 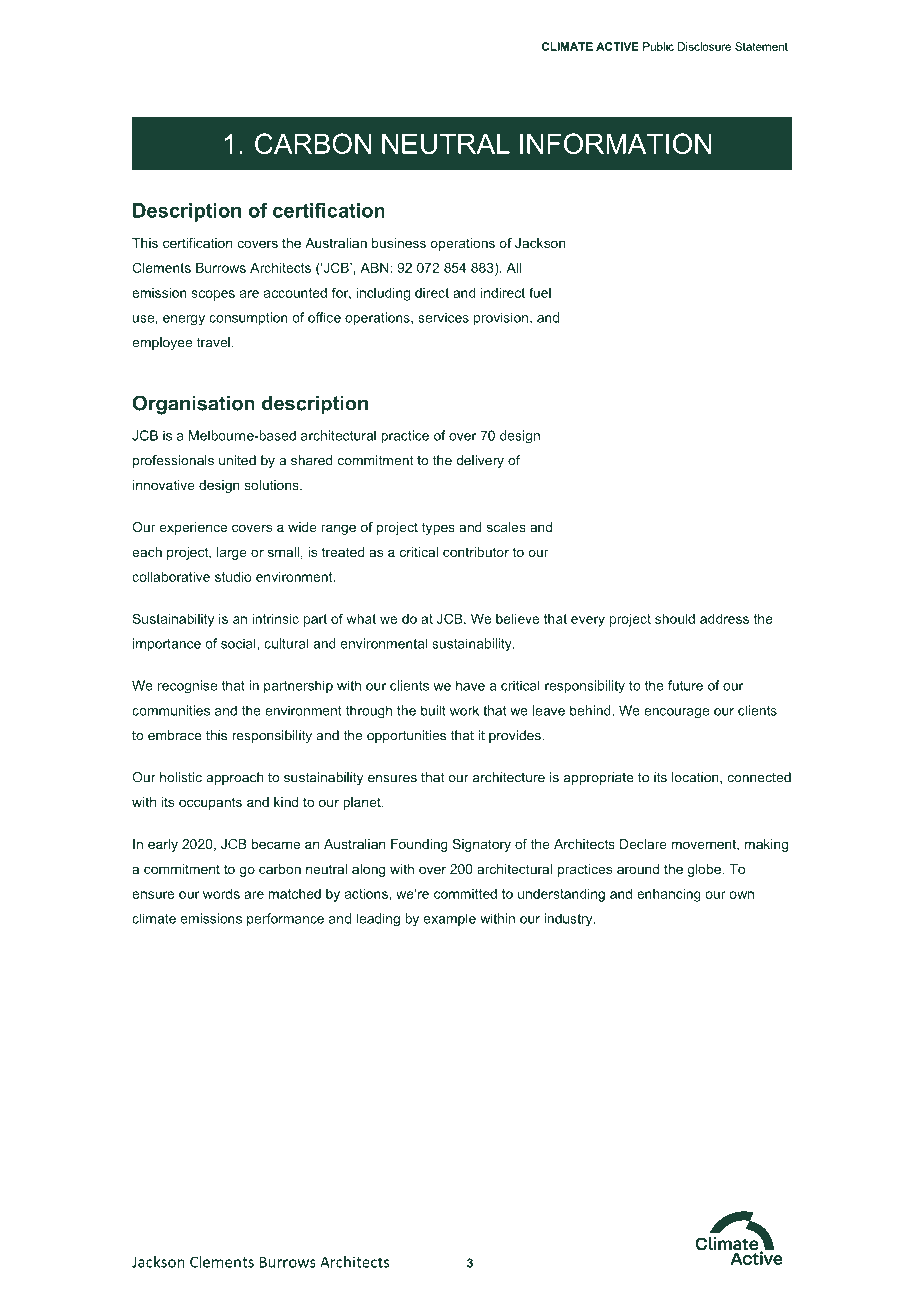 I want to click on enhancing, so click(x=669, y=895).
